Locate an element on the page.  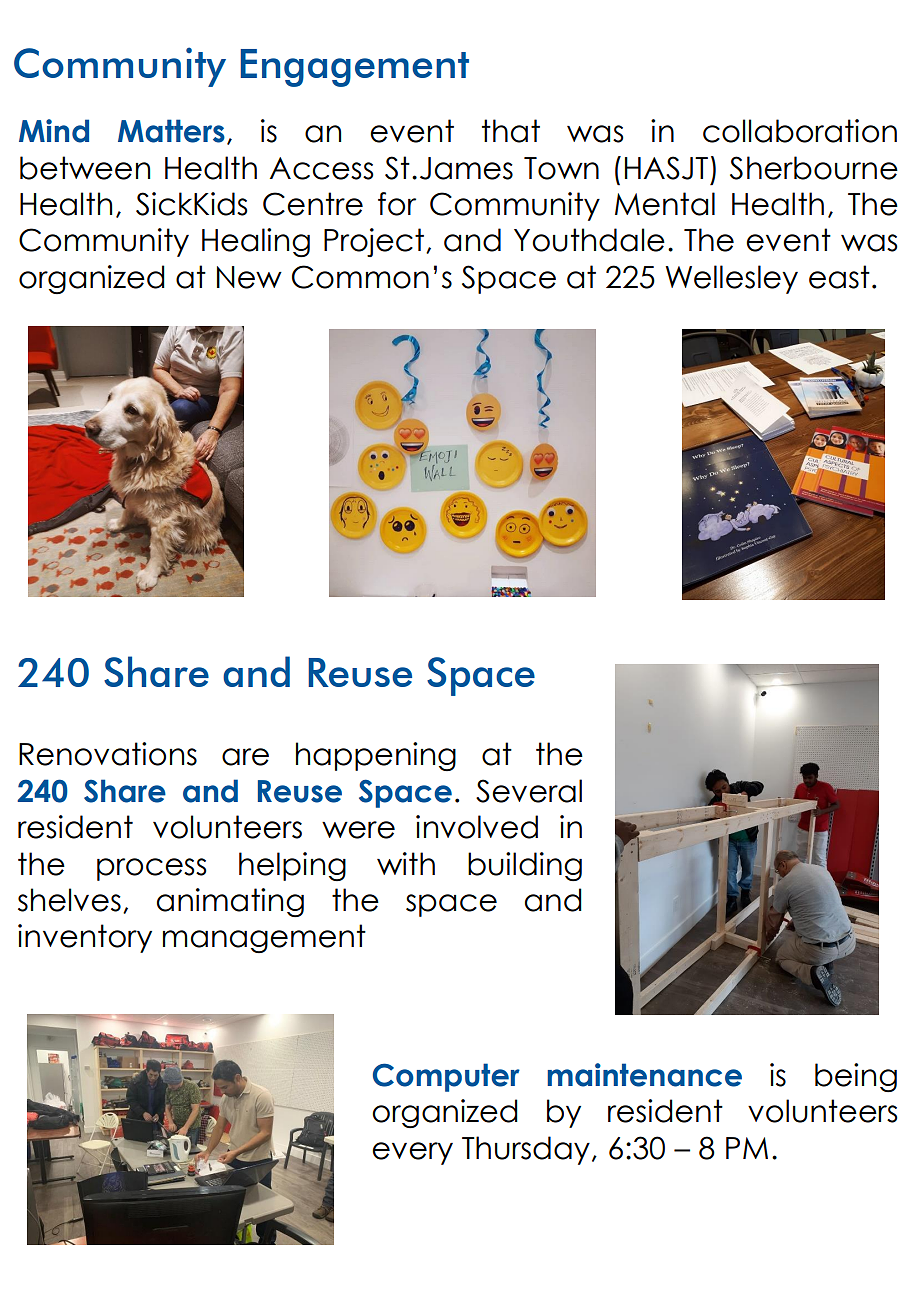
every is located at coordinates (412, 1153).
